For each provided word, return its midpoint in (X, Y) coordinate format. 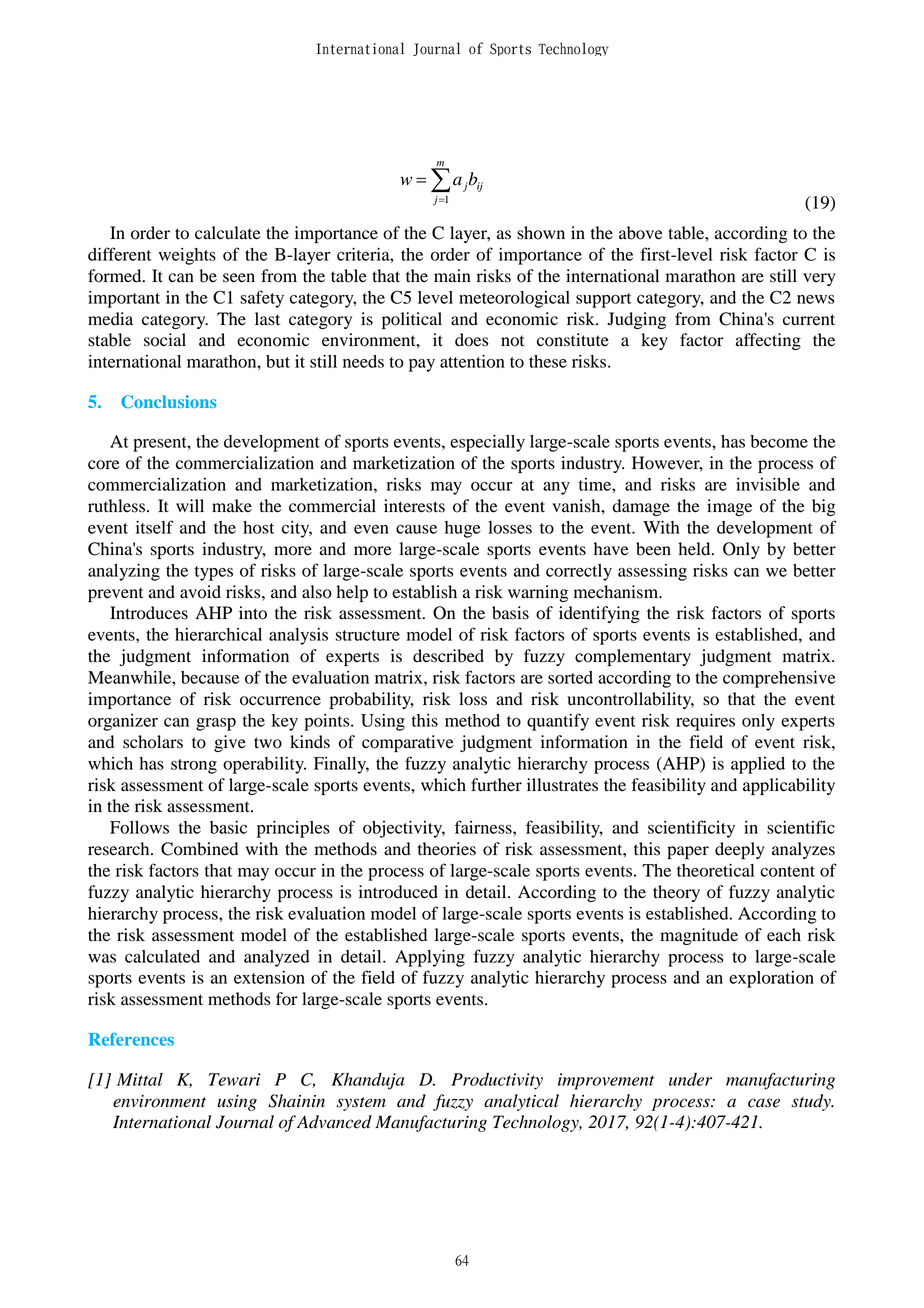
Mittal (140, 1079)
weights (187, 256)
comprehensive (779, 679)
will (190, 505)
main (452, 275)
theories (447, 849)
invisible (768, 484)
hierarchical (218, 634)
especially (487, 443)
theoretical (715, 870)
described (448, 656)
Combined (199, 849)
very (819, 279)
